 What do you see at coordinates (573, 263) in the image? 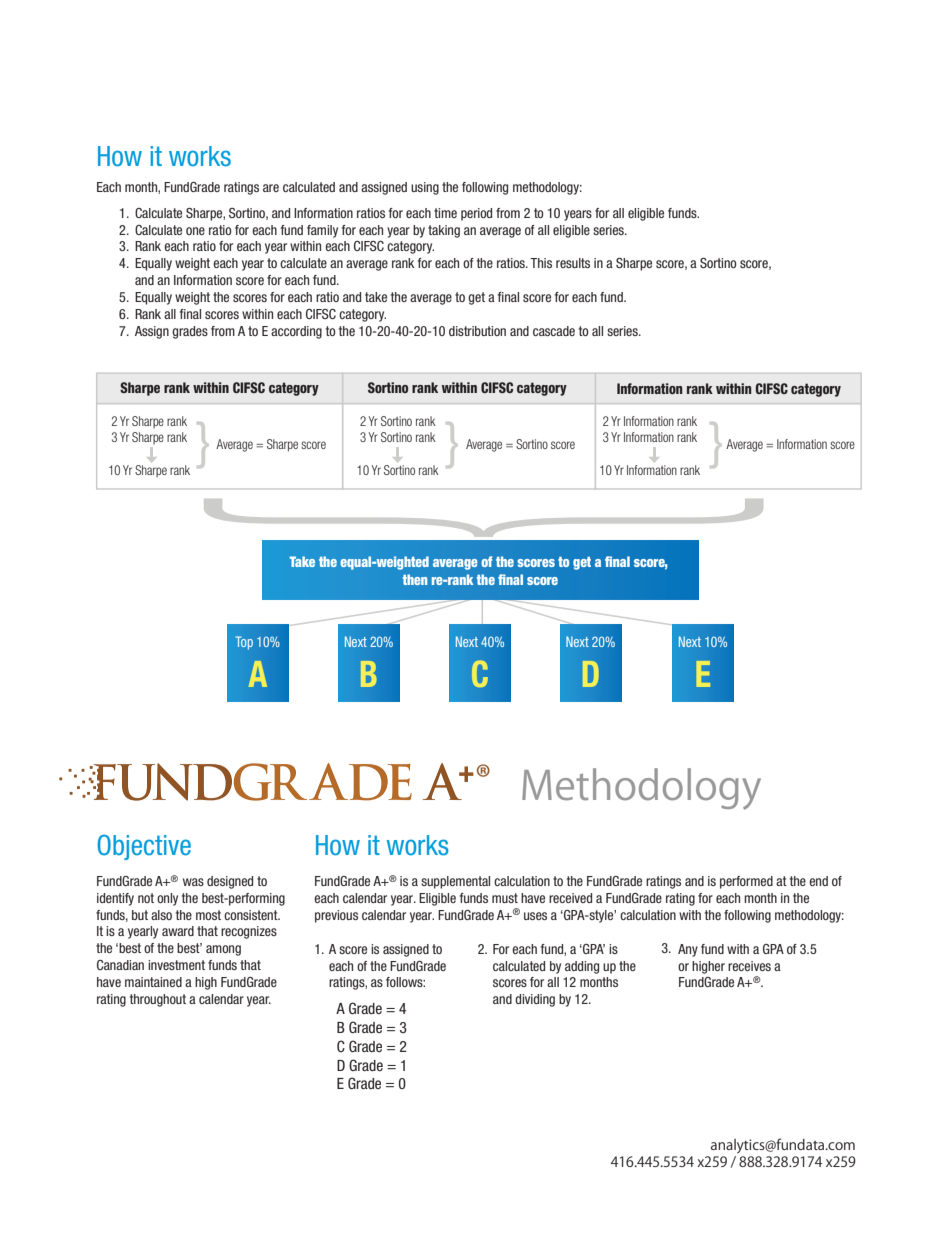
I see `results` at bounding box center [573, 263].
